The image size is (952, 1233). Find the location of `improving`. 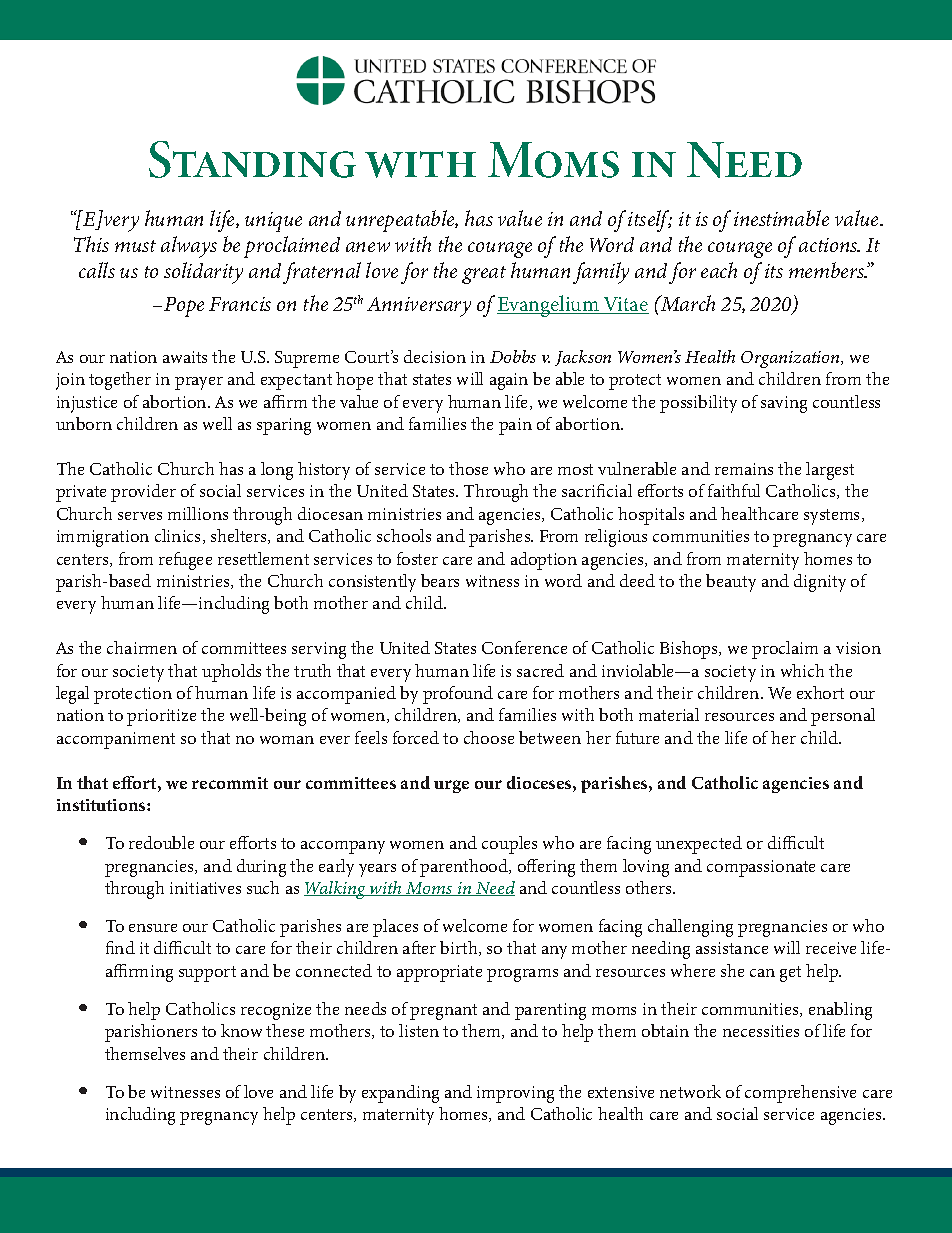

improving is located at coordinates (515, 1094).
